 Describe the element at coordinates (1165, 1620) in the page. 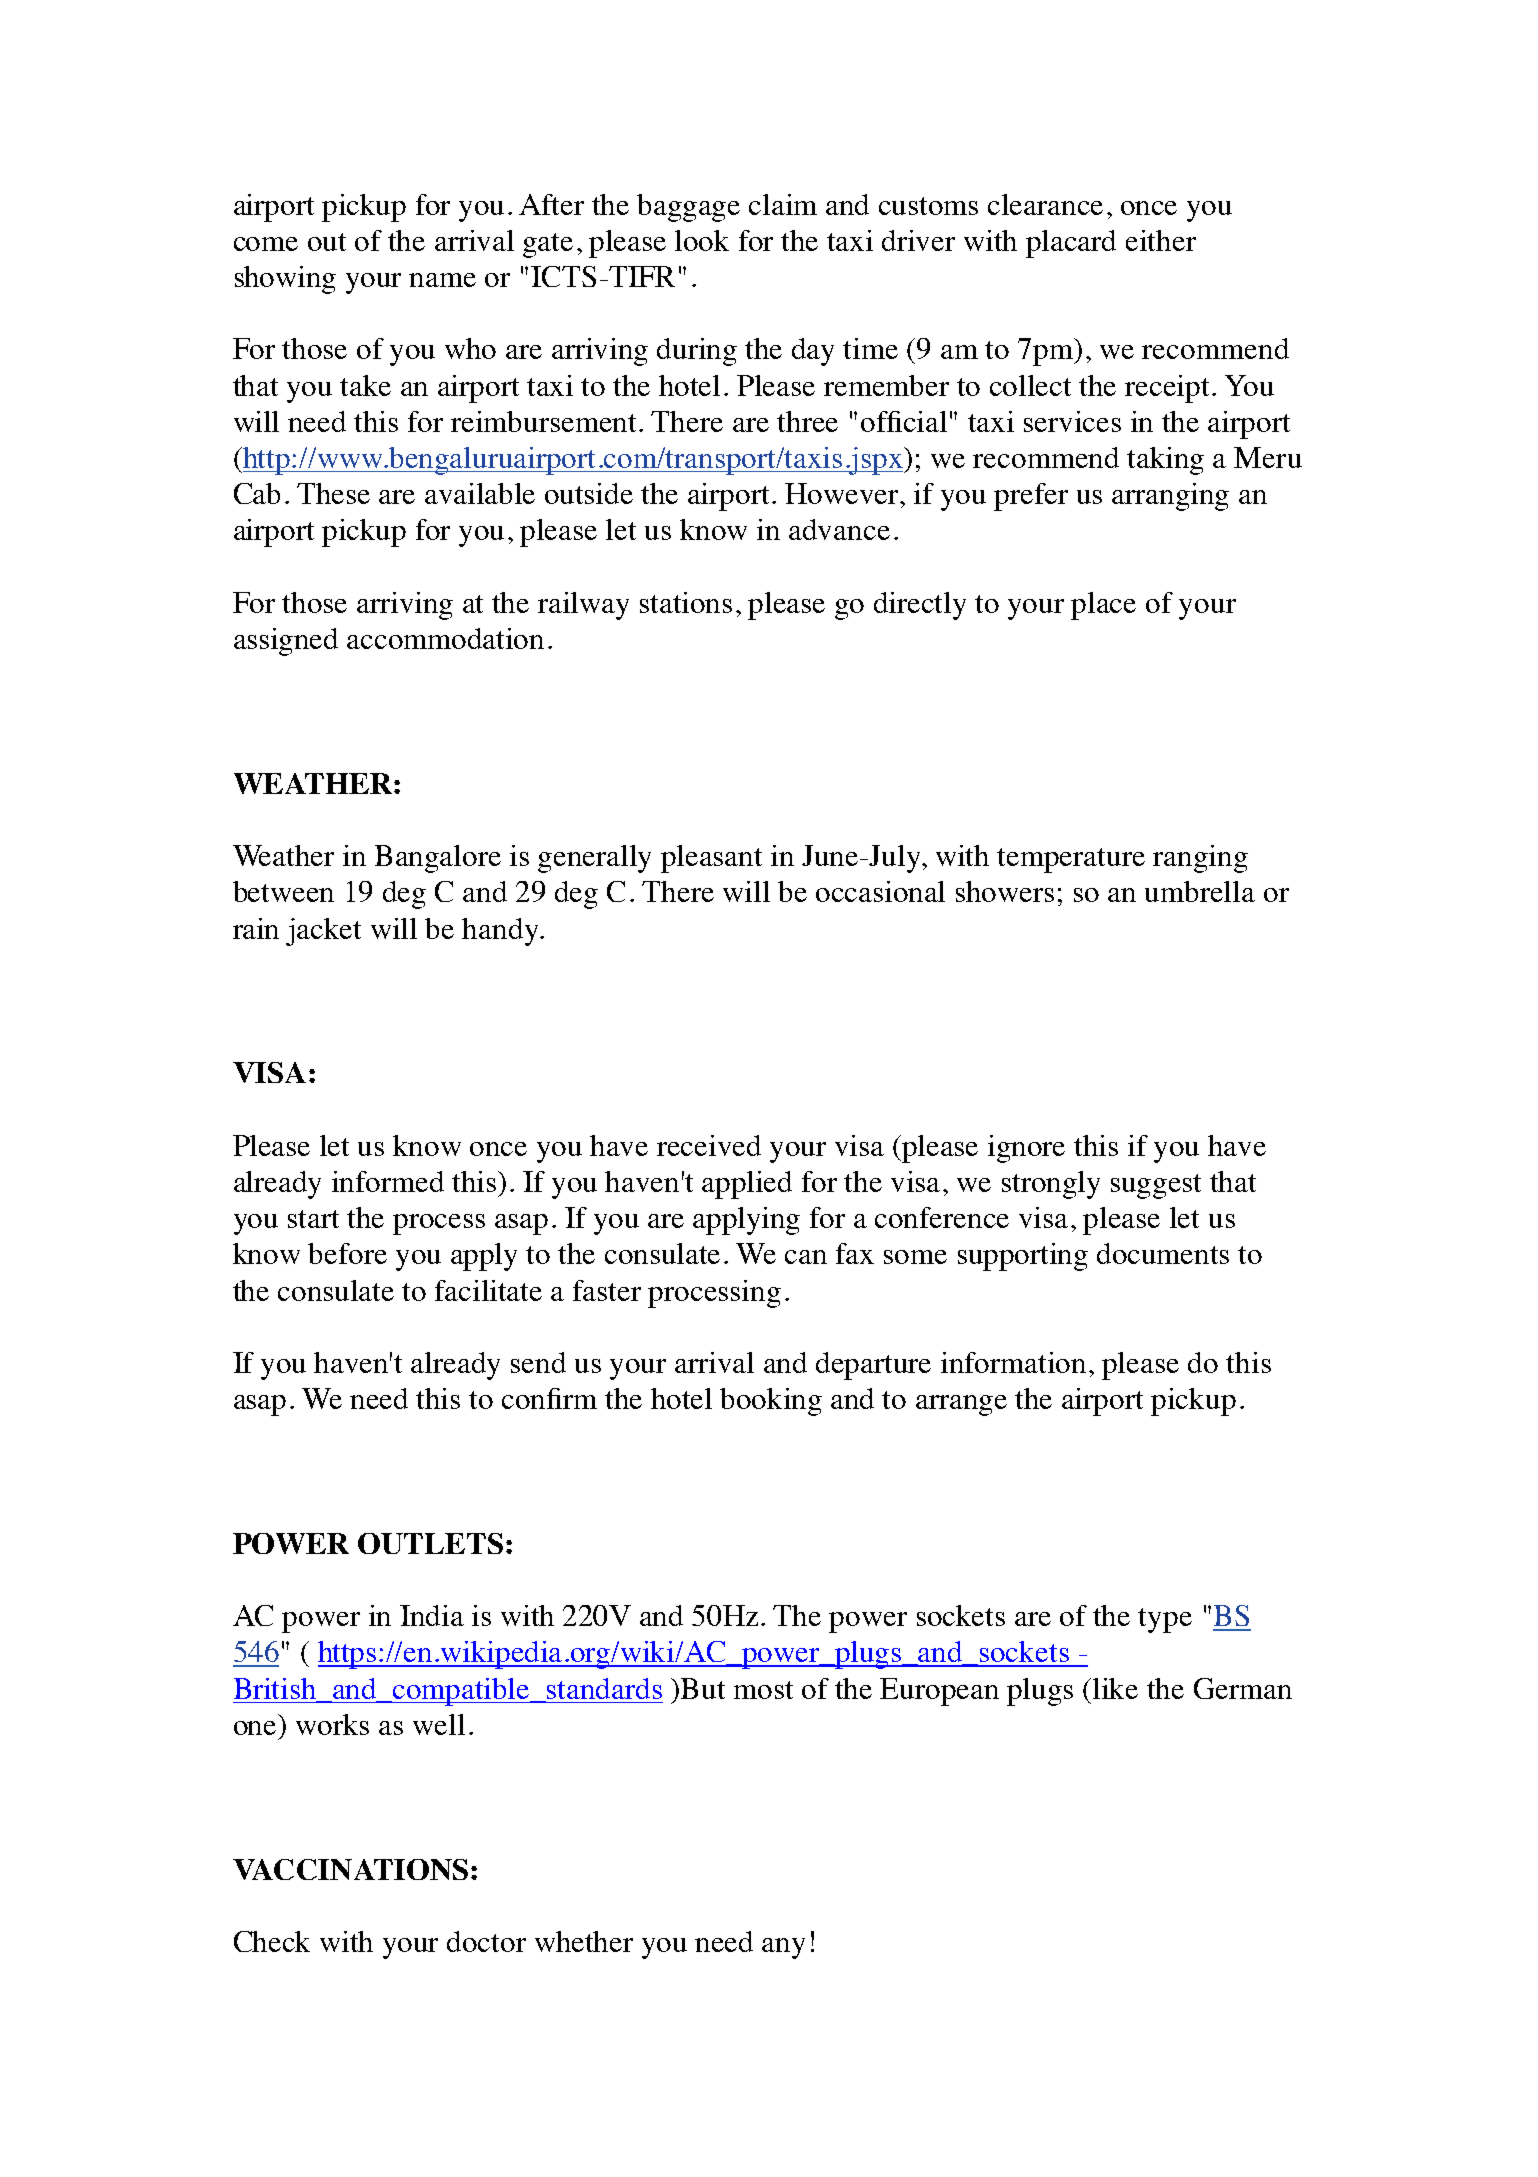

I see `type` at that location.
